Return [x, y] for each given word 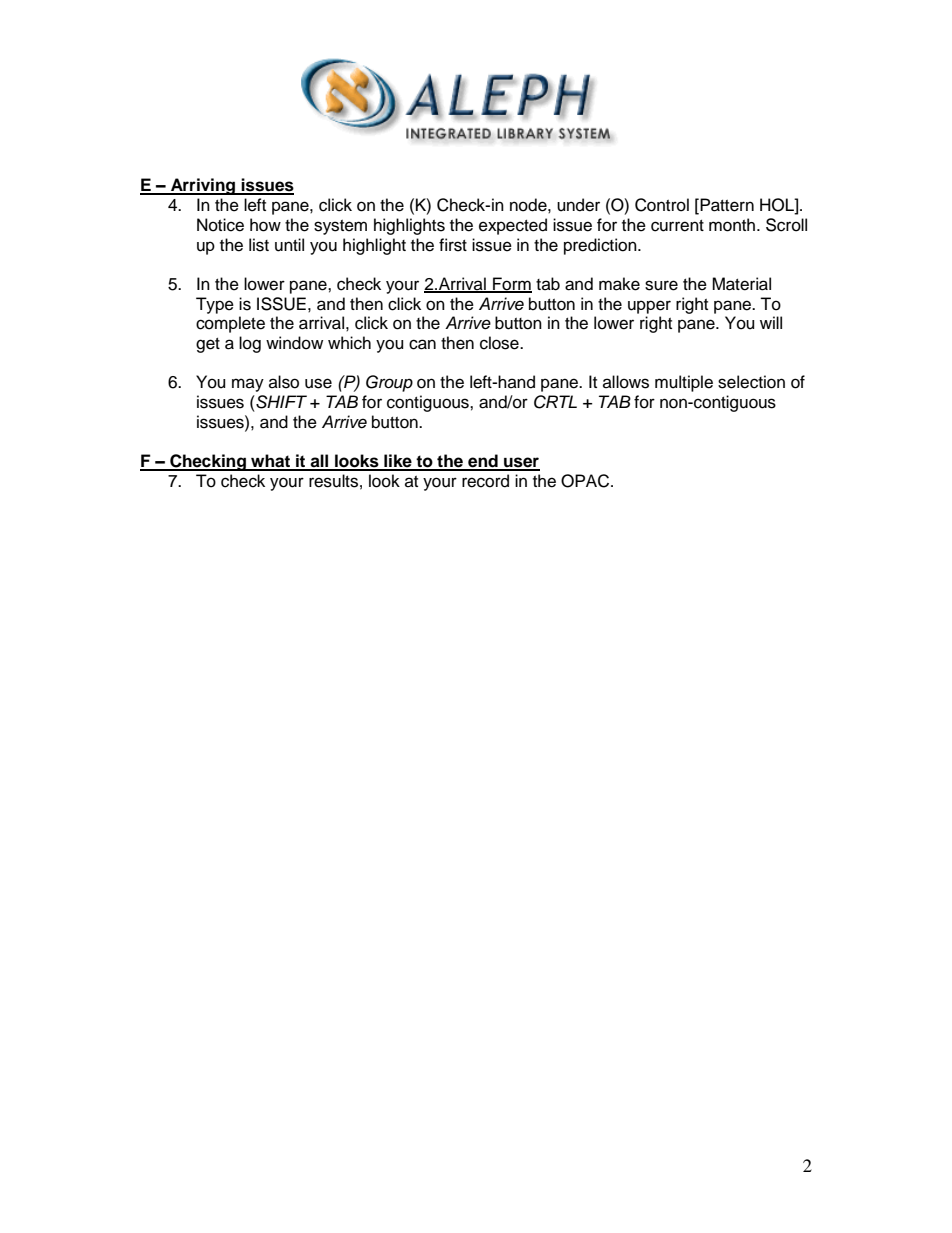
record [485, 481]
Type [215, 305]
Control [662, 205]
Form [511, 285]
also [284, 382]
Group [389, 383]
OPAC [586, 481]
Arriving [203, 186]
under [578, 205]
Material [741, 284]
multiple [684, 383]
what [270, 462]
